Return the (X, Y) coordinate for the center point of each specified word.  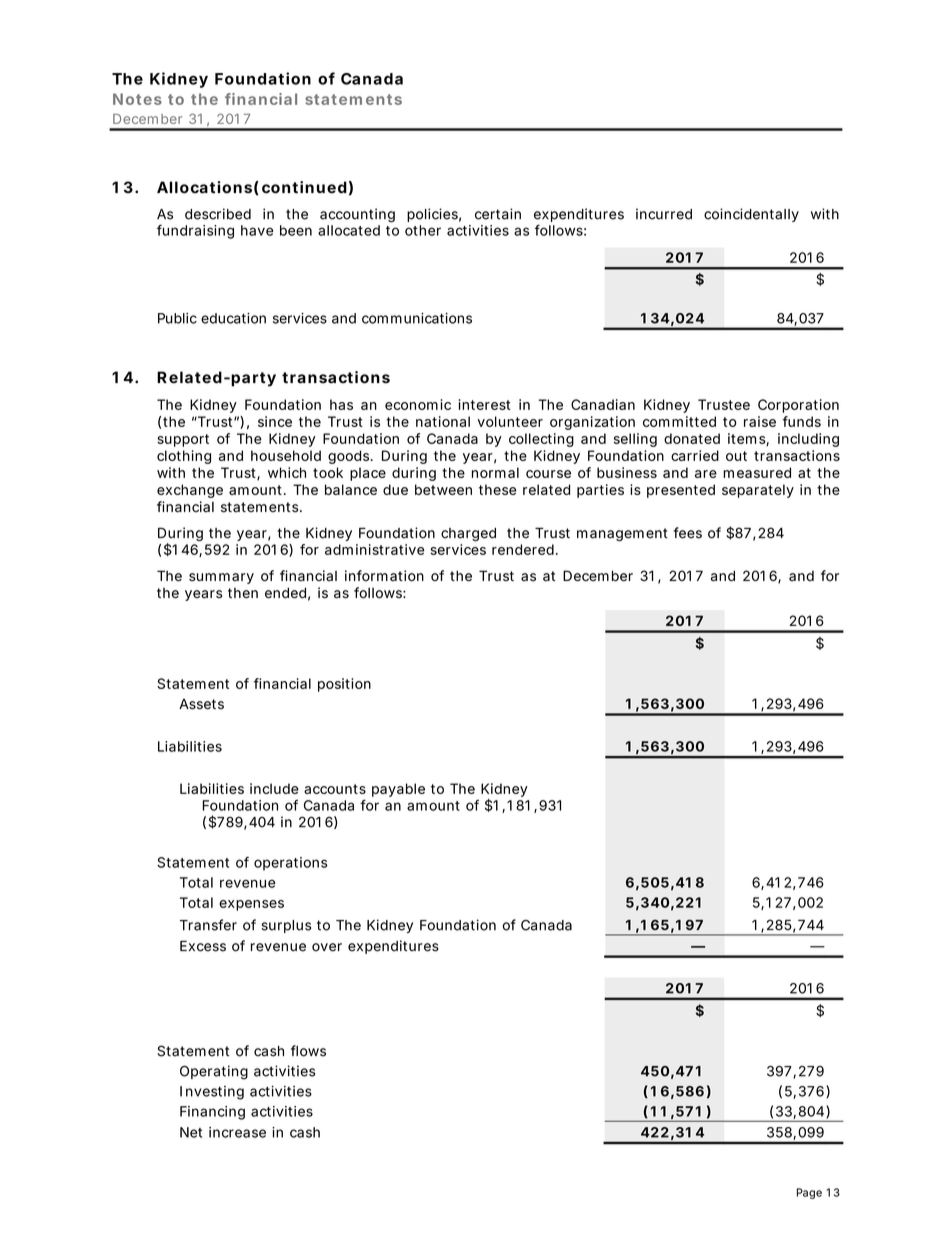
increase (237, 1132)
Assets (201, 704)
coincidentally (751, 215)
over (327, 947)
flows (308, 1051)
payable (398, 790)
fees (687, 533)
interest (484, 404)
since (275, 421)
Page (809, 1193)
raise (760, 421)
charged (468, 534)
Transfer (208, 925)
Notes (137, 99)
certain (498, 214)
